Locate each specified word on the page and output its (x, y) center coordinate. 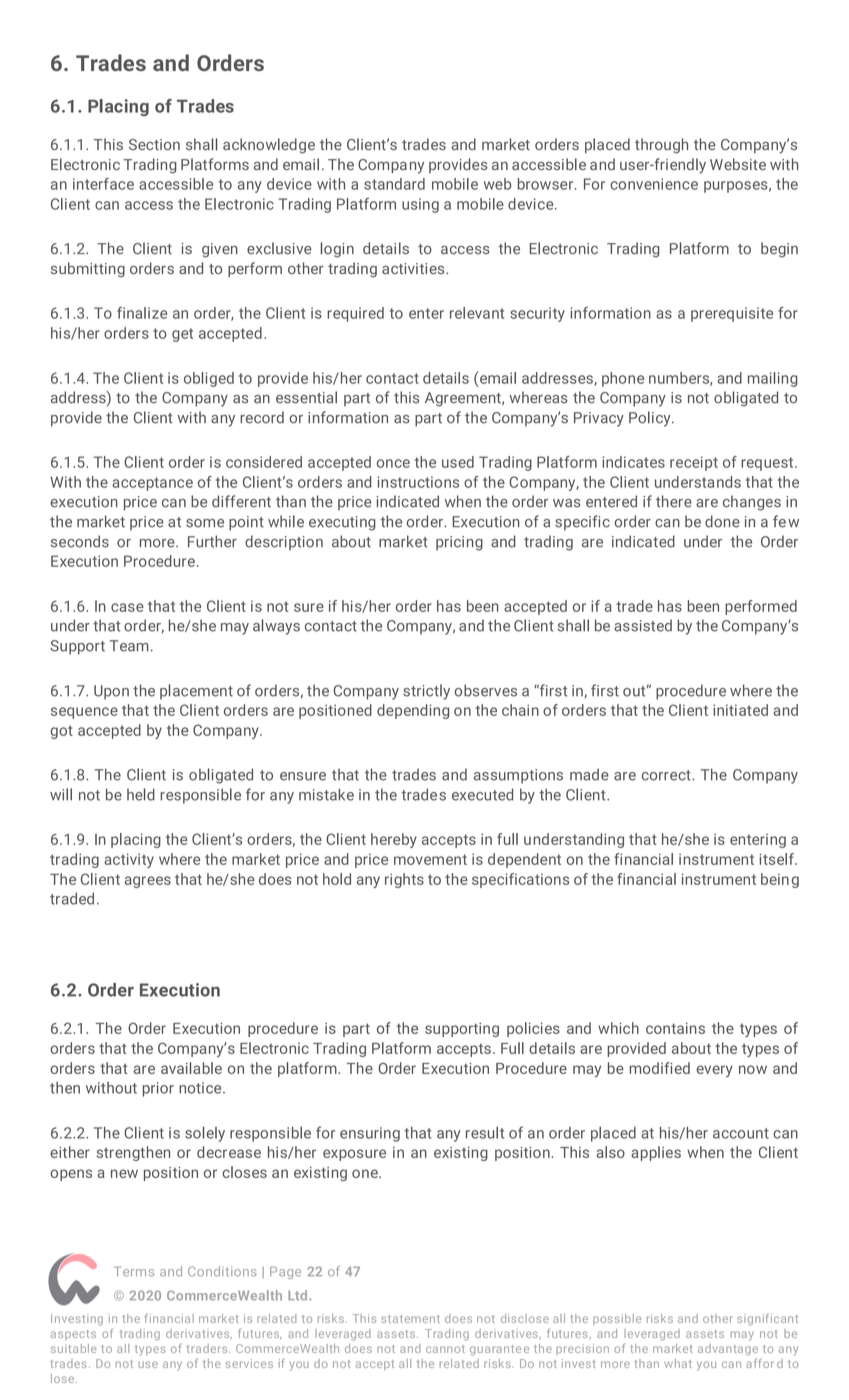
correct (667, 775)
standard (394, 184)
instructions (418, 482)
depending (413, 711)
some (205, 523)
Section (154, 144)
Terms (134, 1271)
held (141, 794)
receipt (694, 463)
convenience (654, 184)
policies (533, 1029)
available (191, 1068)
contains (675, 1028)
